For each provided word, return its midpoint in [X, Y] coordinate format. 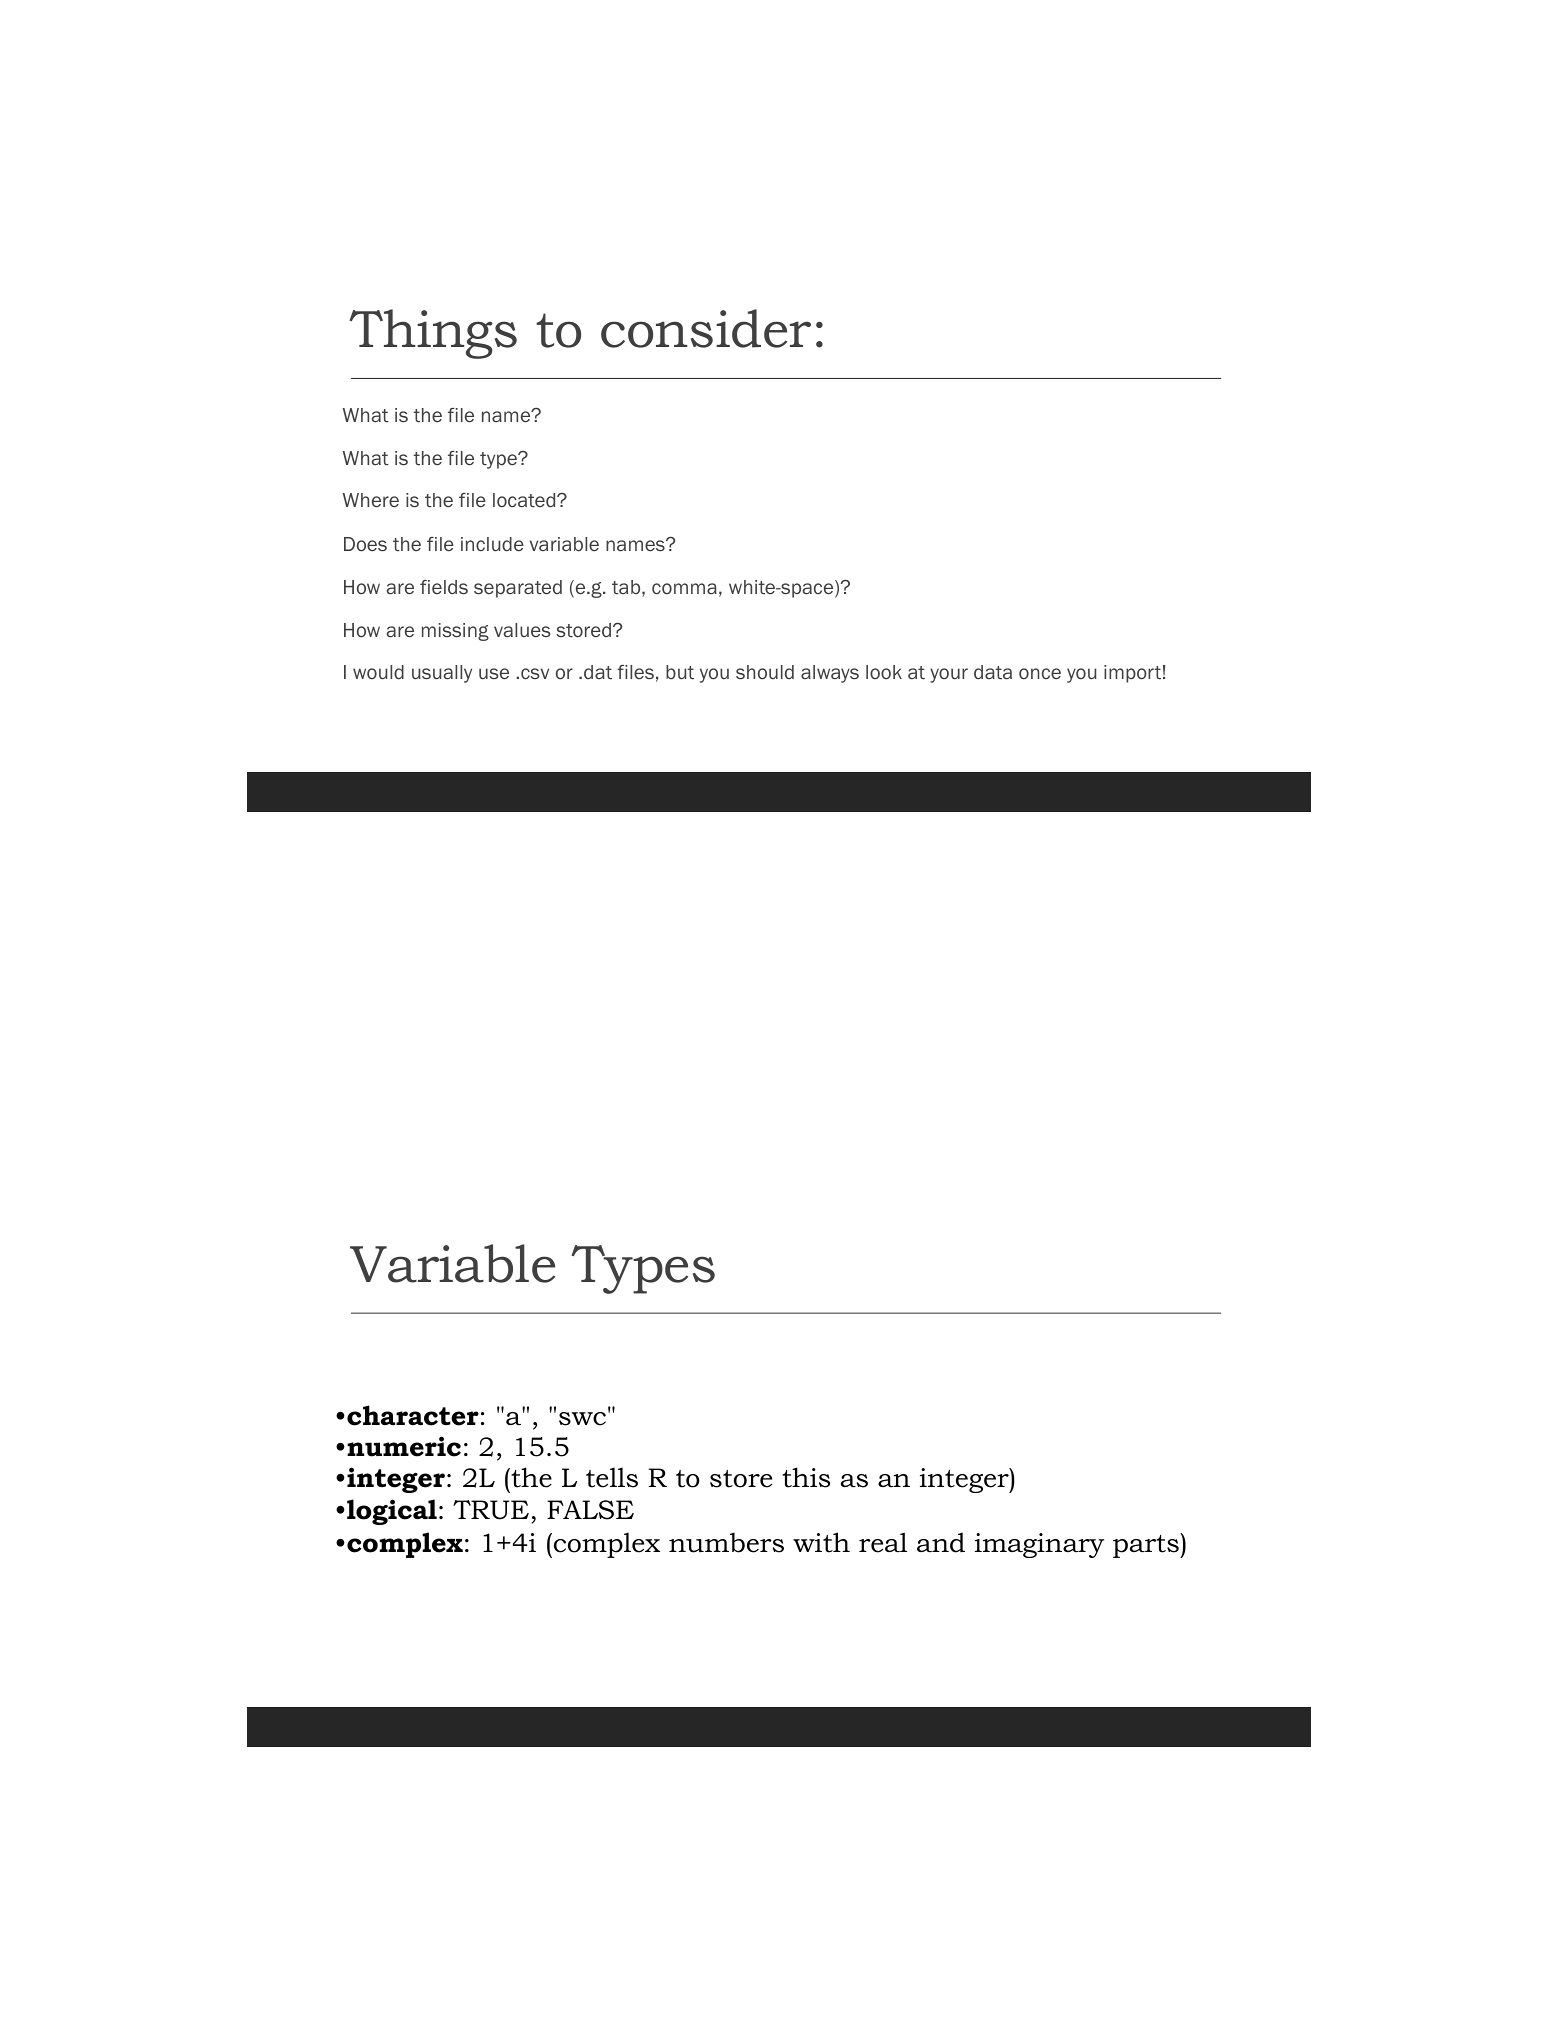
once [1040, 673]
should [765, 672]
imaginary [1039, 1545]
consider [706, 328]
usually [442, 674]
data [993, 672]
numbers [726, 1542]
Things [433, 334]
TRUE [491, 1510]
